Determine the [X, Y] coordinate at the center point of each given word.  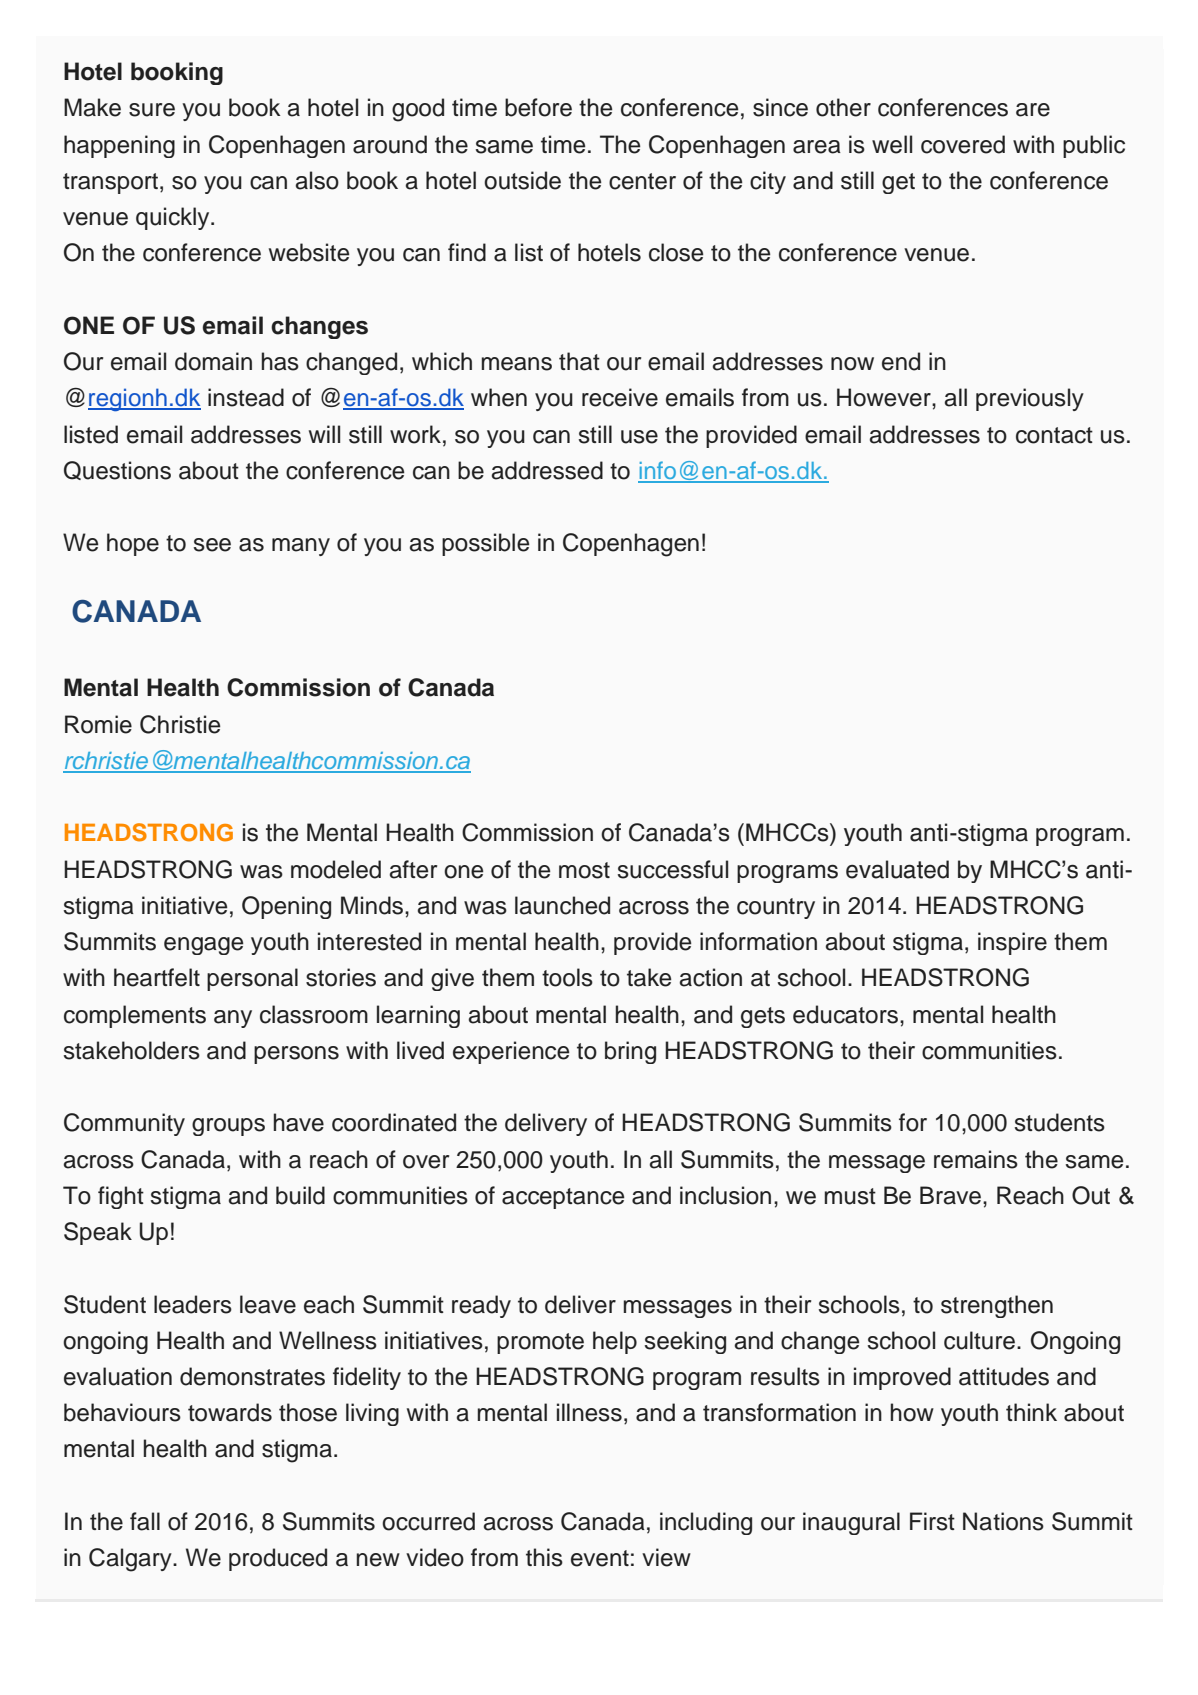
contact [1054, 435]
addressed [547, 470]
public [1094, 146]
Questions [117, 470]
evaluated [897, 869]
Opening [286, 907]
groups [228, 1127]
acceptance [563, 1198]
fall [145, 1521]
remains [976, 1159]
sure [152, 110]
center [642, 181]
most [584, 870]
